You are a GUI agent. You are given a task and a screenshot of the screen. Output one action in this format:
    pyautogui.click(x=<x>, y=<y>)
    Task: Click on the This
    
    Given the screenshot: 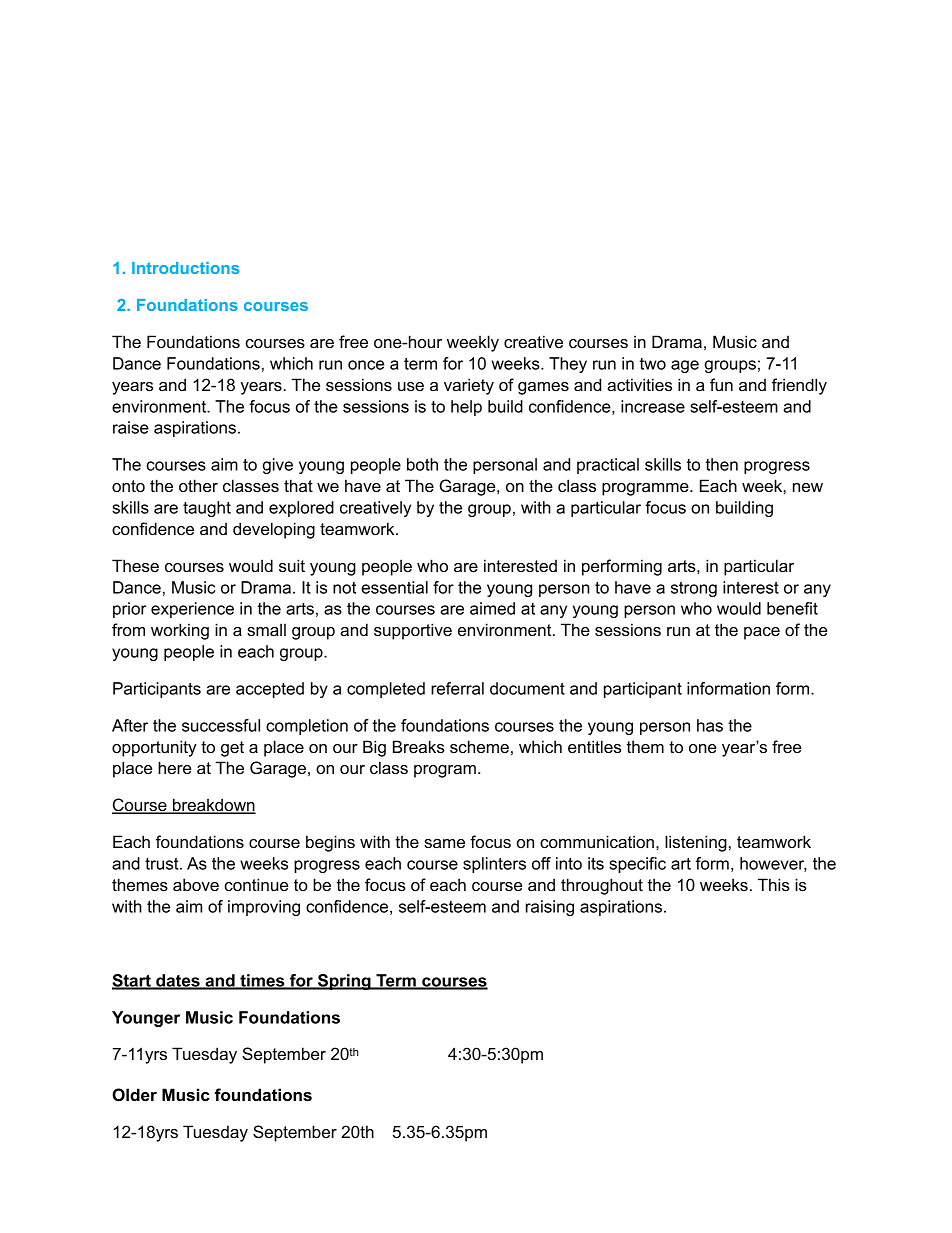 What is the action you would take?
    pyautogui.click(x=774, y=884)
